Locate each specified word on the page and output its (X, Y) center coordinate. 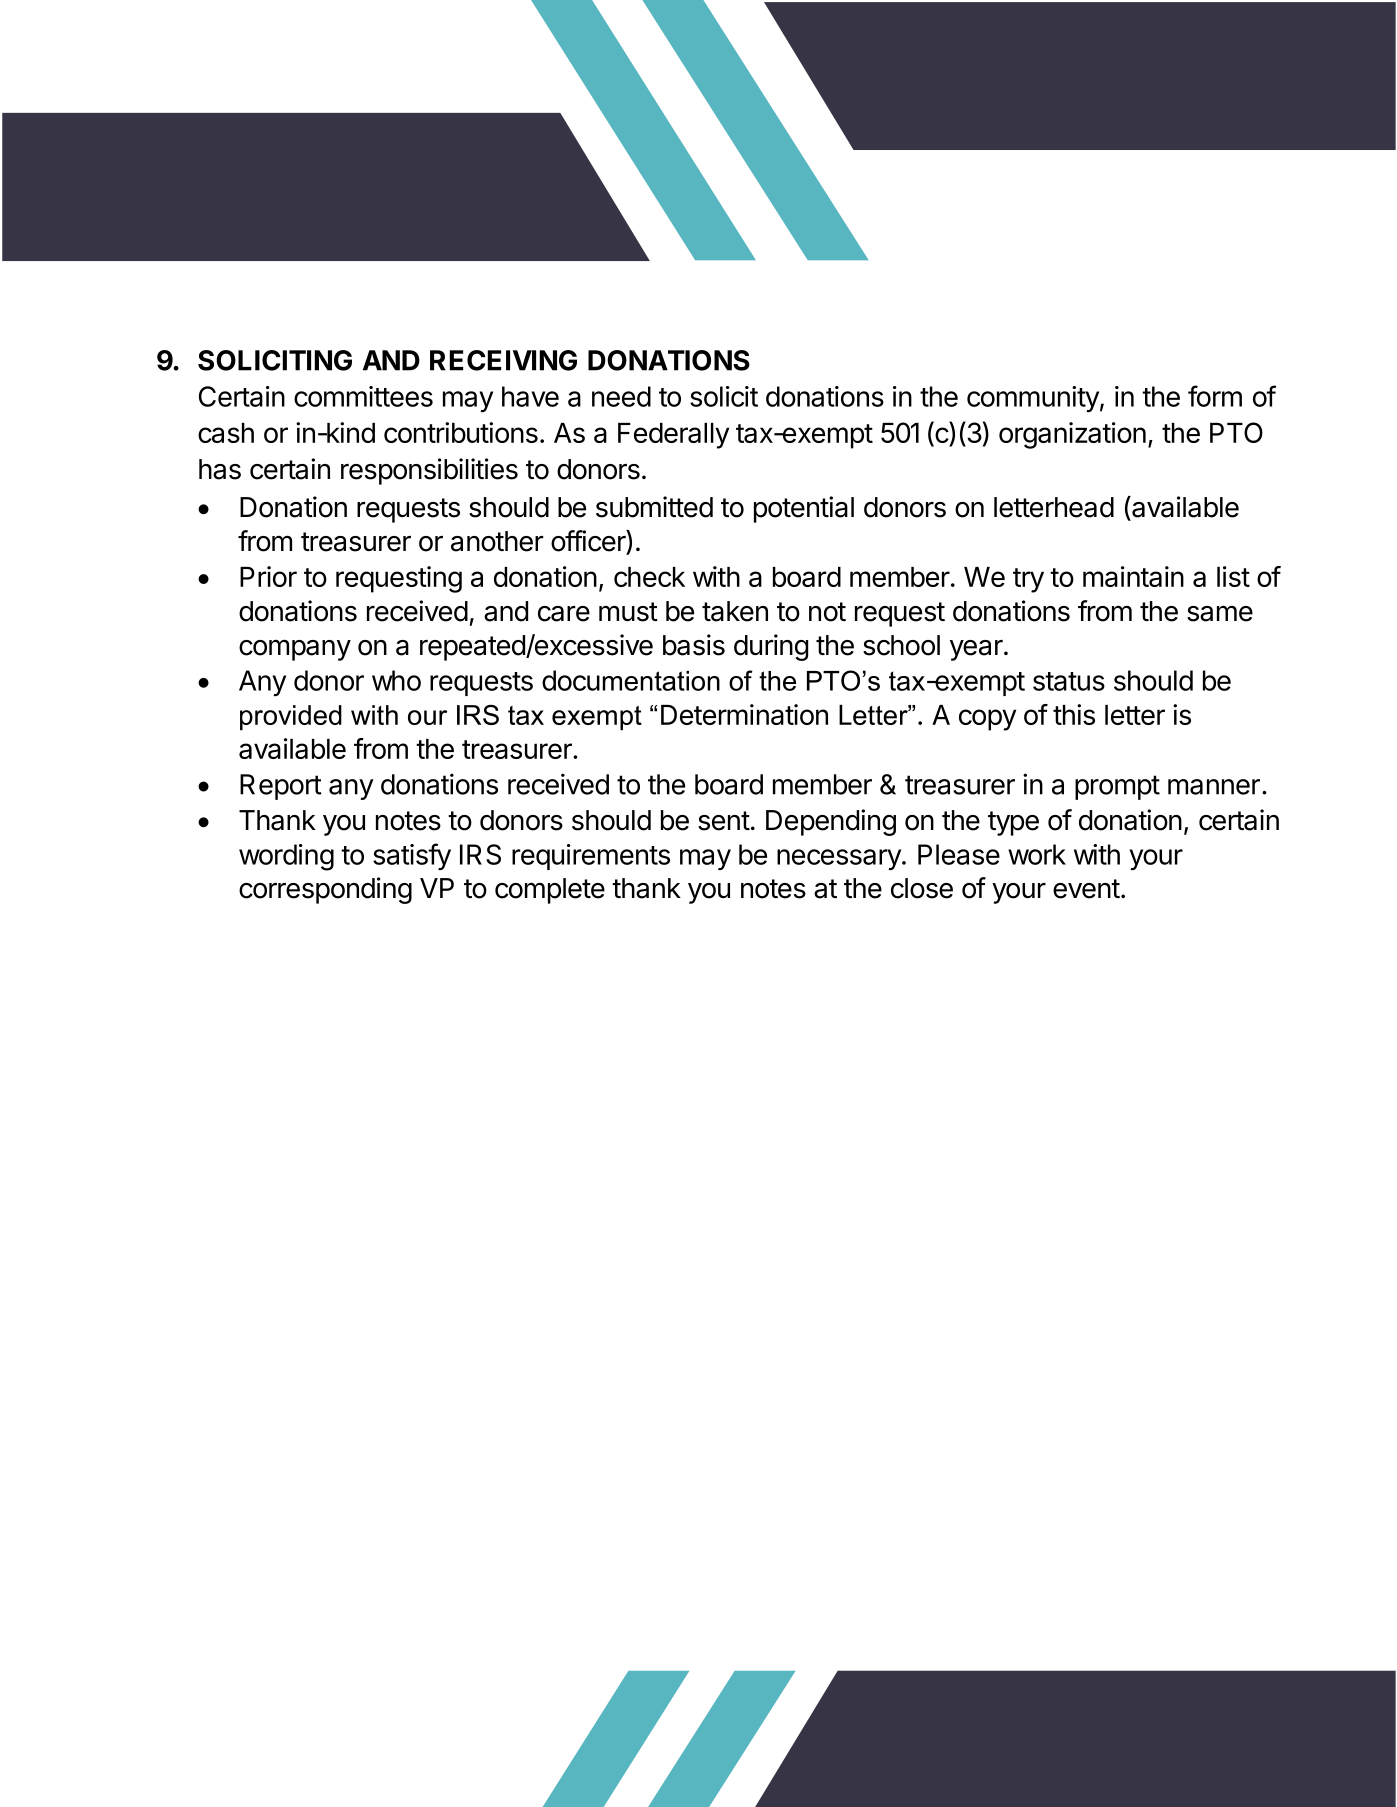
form (1215, 396)
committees (363, 396)
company (295, 650)
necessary (840, 859)
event (1086, 889)
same (1220, 613)
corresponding (325, 890)
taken (735, 611)
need (621, 396)
